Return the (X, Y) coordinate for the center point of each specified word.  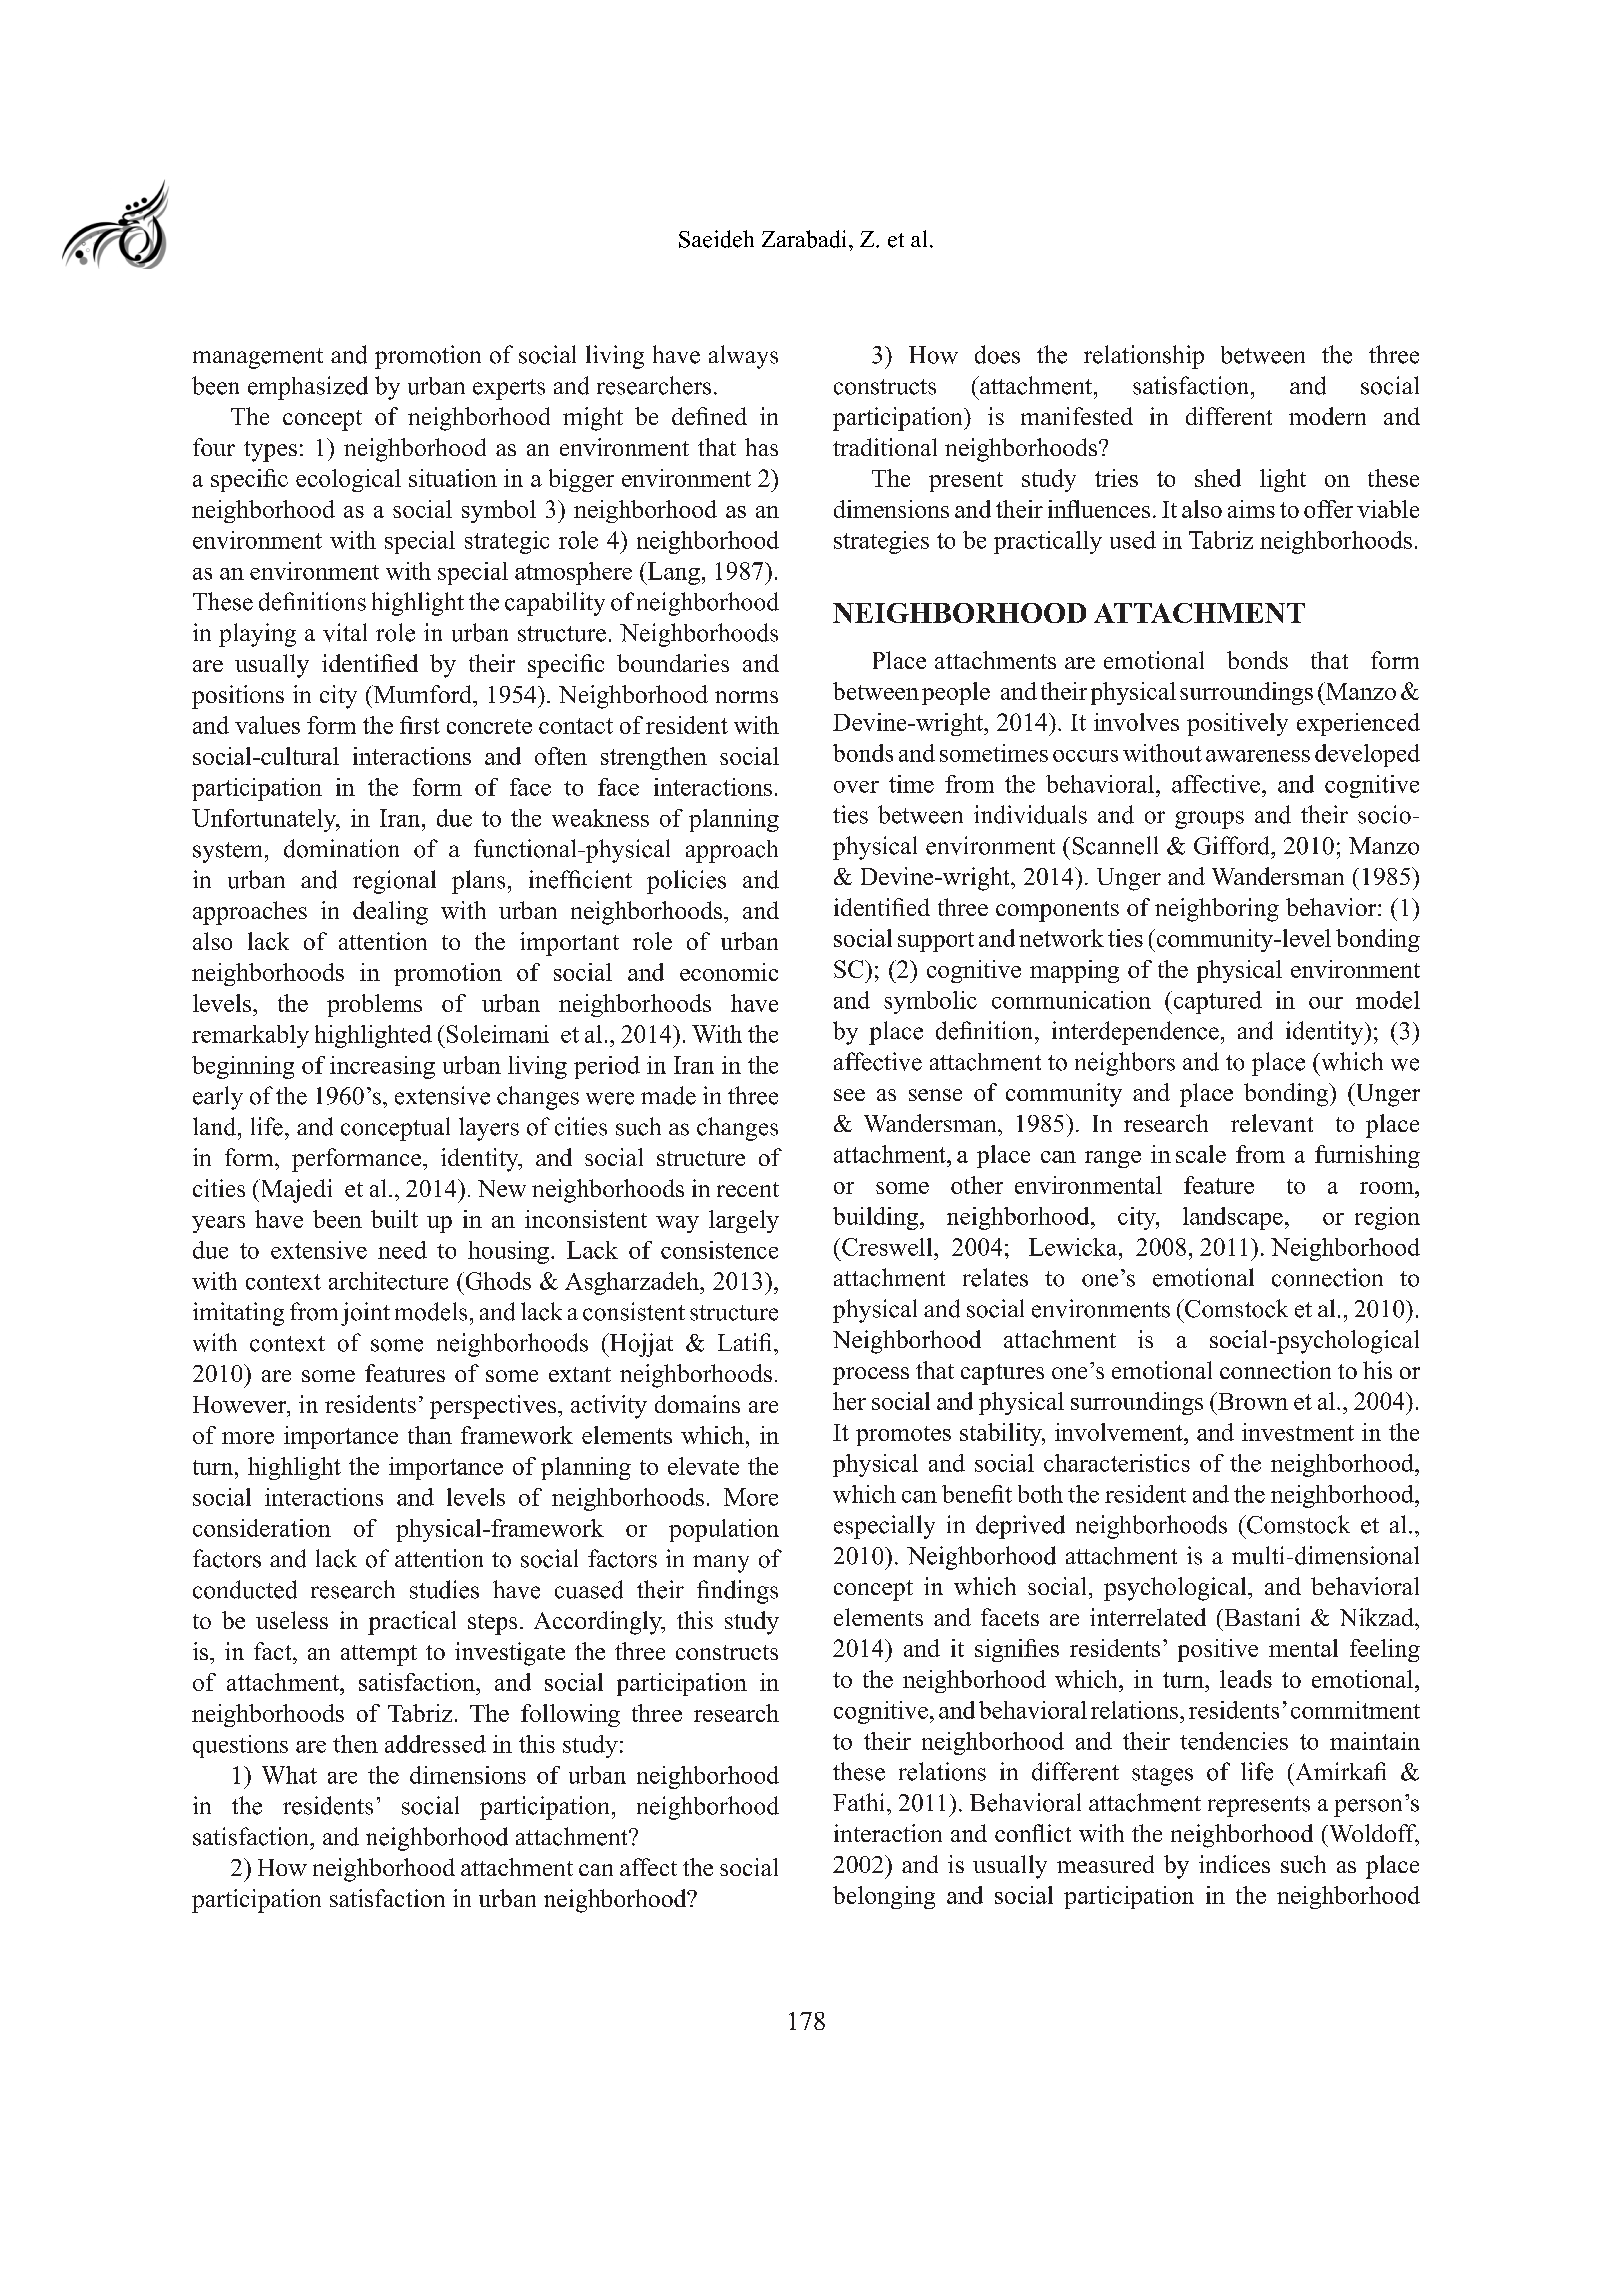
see (849, 1095)
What (289, 1775)
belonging (884, 1897)
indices (1234, 1864)
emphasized (308, 388)
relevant (1272, 1123)
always (743, 357)
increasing (382, 1067)
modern (1327, 416)
